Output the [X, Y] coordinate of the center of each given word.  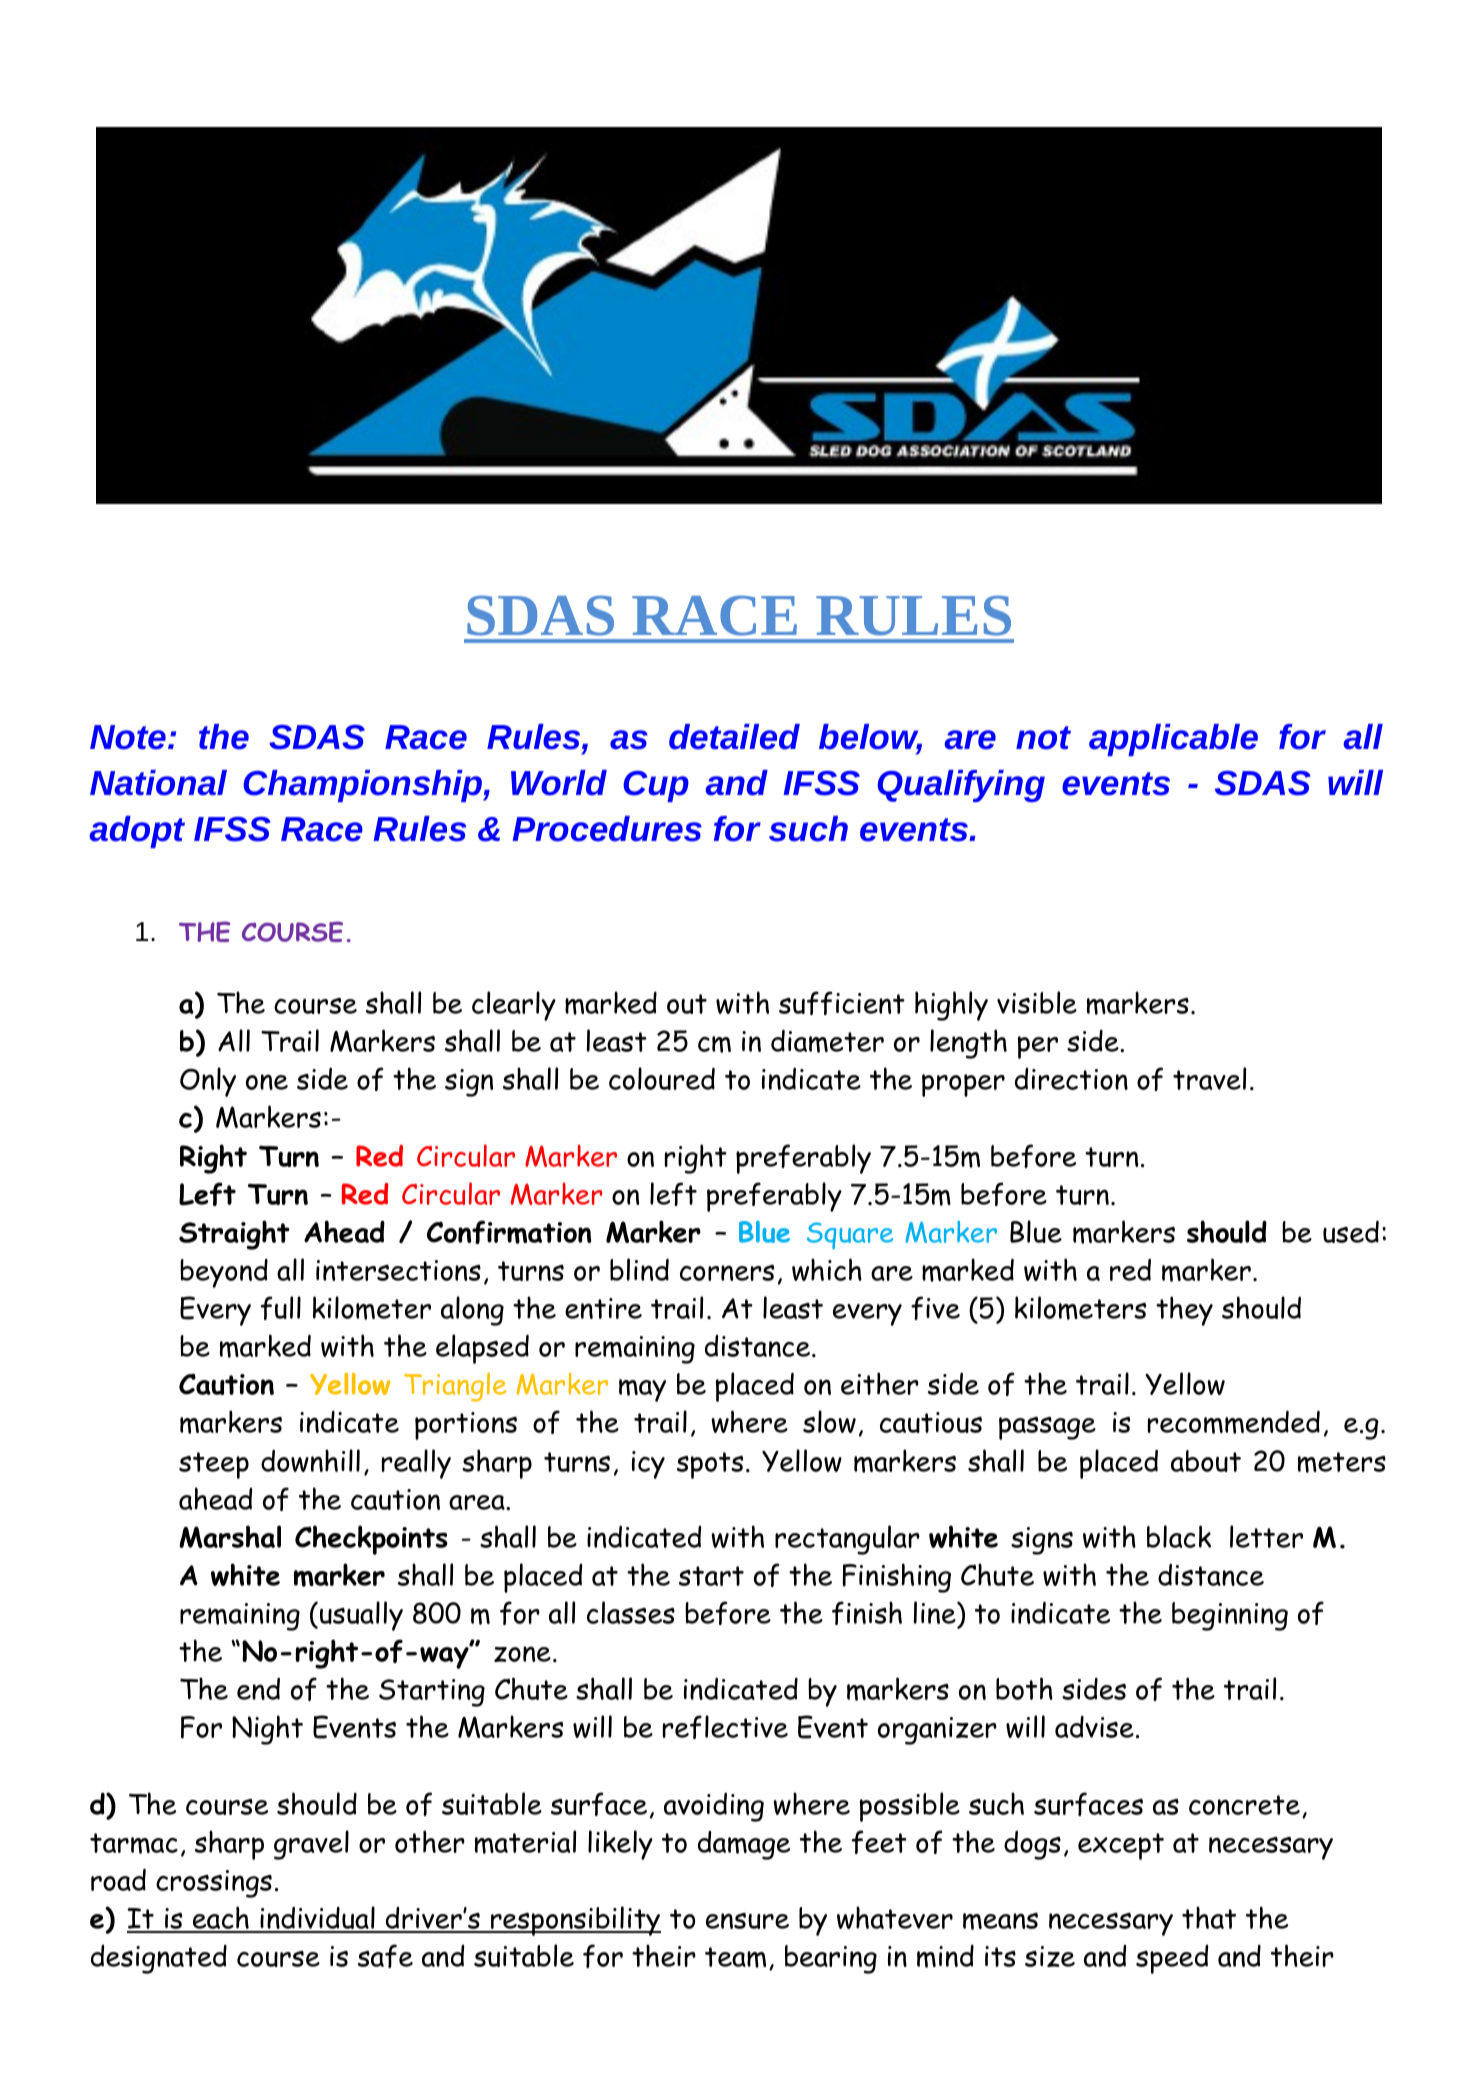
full [281, 1308]
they [1184, 1311]
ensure [747, 1921]
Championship [363, 786]
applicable [1173, 740]
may [642, 1390]
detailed [734, 737]
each [220, 1919]
